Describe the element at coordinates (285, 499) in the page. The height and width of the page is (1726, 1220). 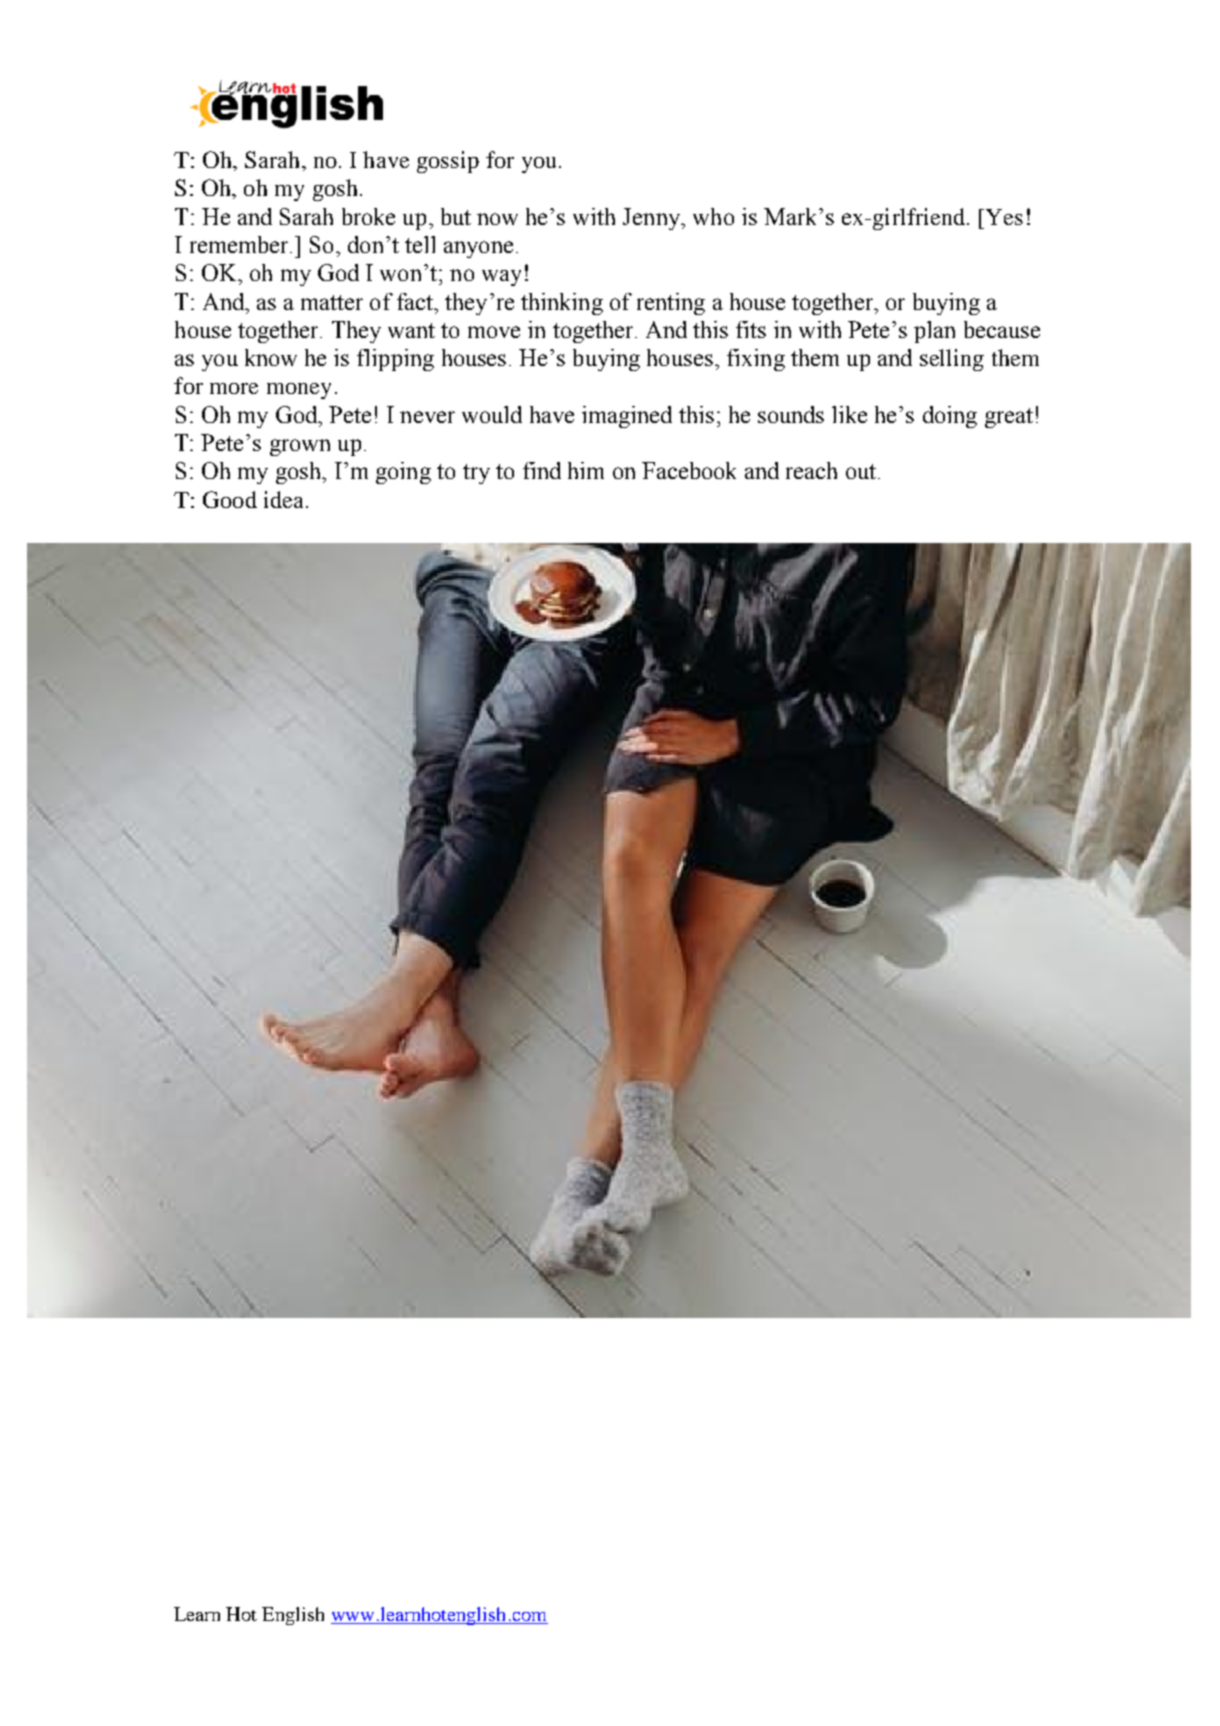
I see `idea` at that location.
